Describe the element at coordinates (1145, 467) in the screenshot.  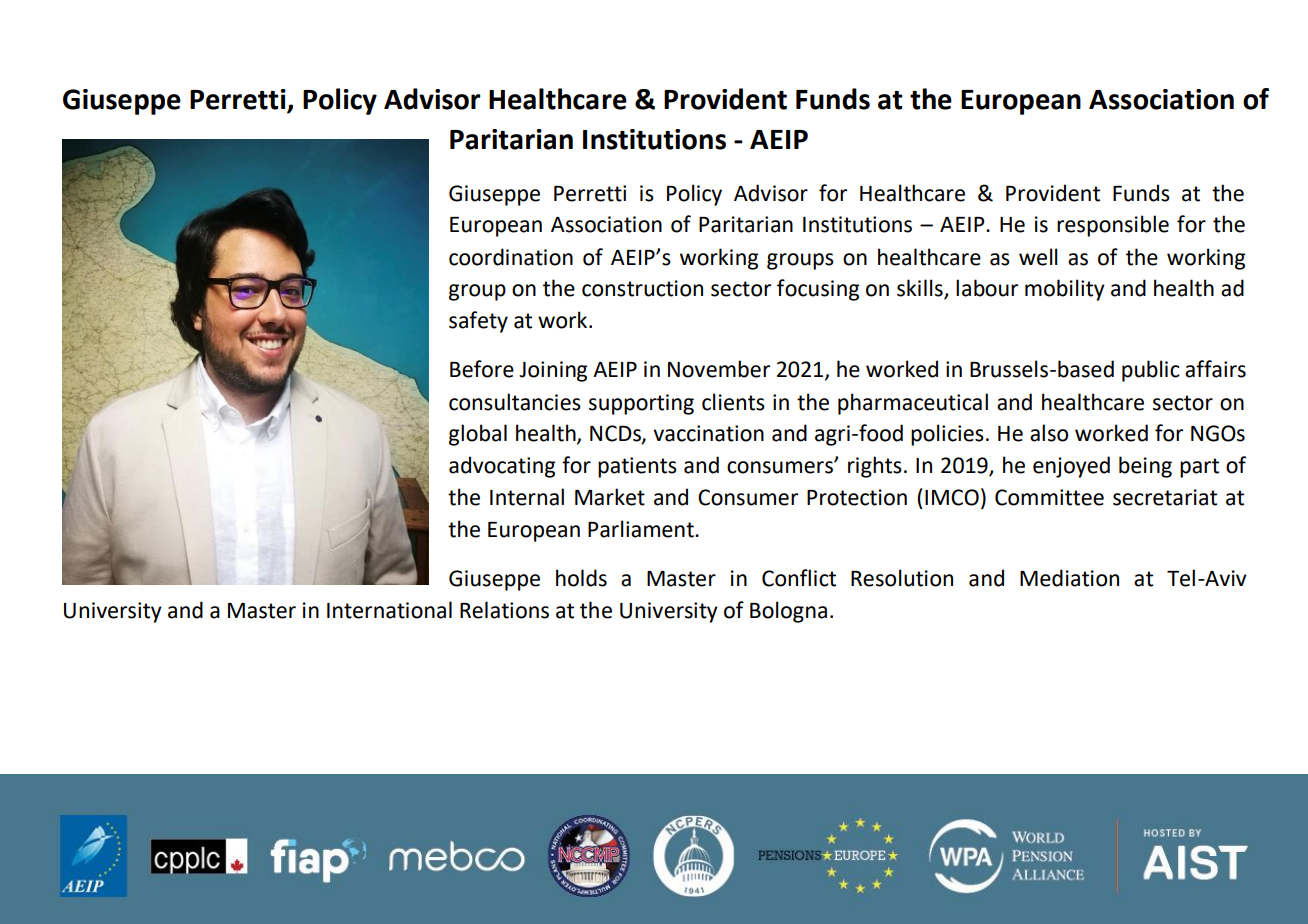
I see `being` at that location.
